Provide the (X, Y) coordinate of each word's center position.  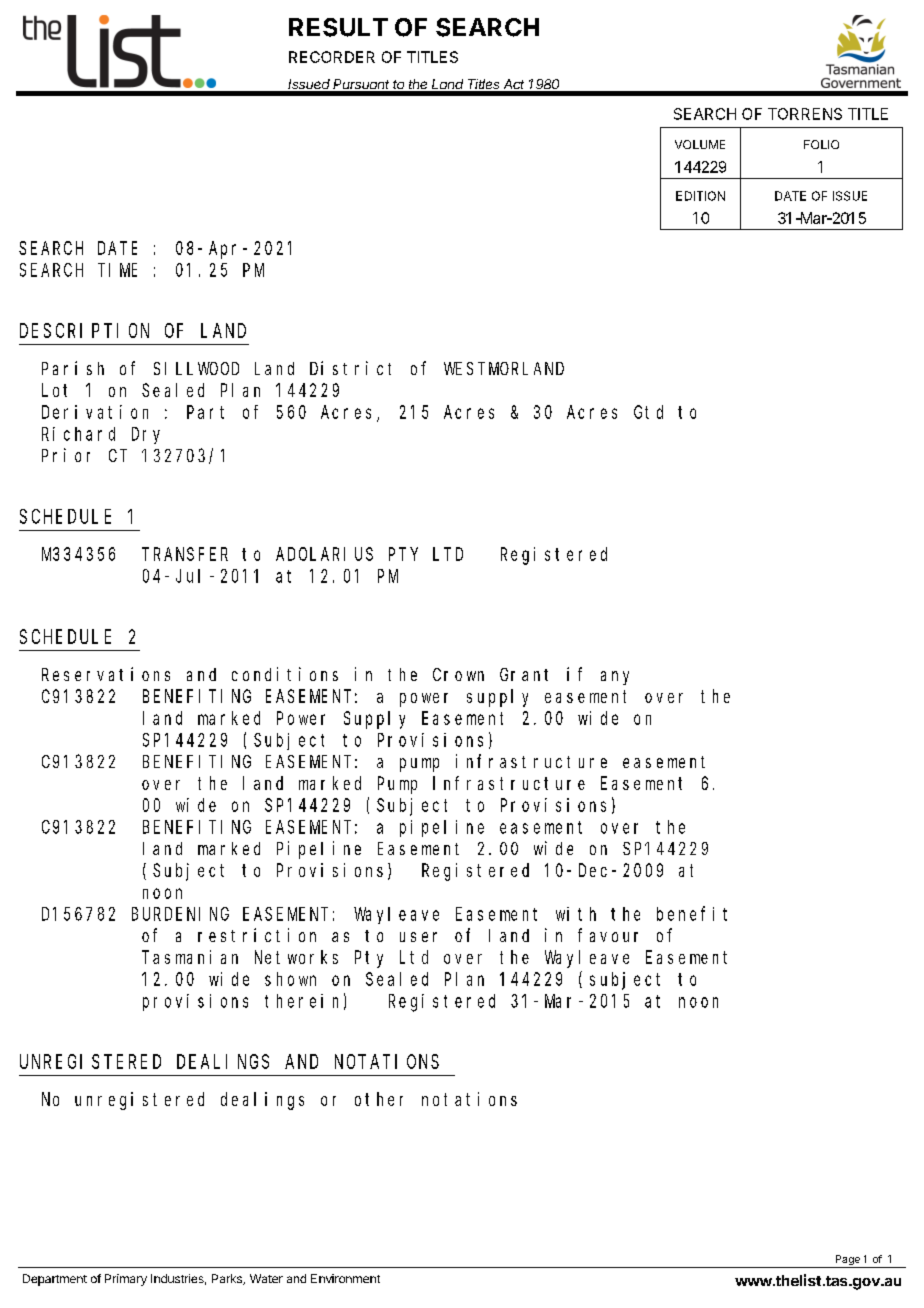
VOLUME (700, 144)
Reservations (106, 674)
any (615, 678)
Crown (458, 674)
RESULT (338, 27)
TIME (119, 270)
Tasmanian (190, 957)
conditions (285, 674)
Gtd (648, 412)
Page (847, 1261)
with (576, 914)
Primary (126, 1280)
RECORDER (332, 57)
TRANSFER (185, 554)
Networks (296, 957)
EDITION (700, 196)
